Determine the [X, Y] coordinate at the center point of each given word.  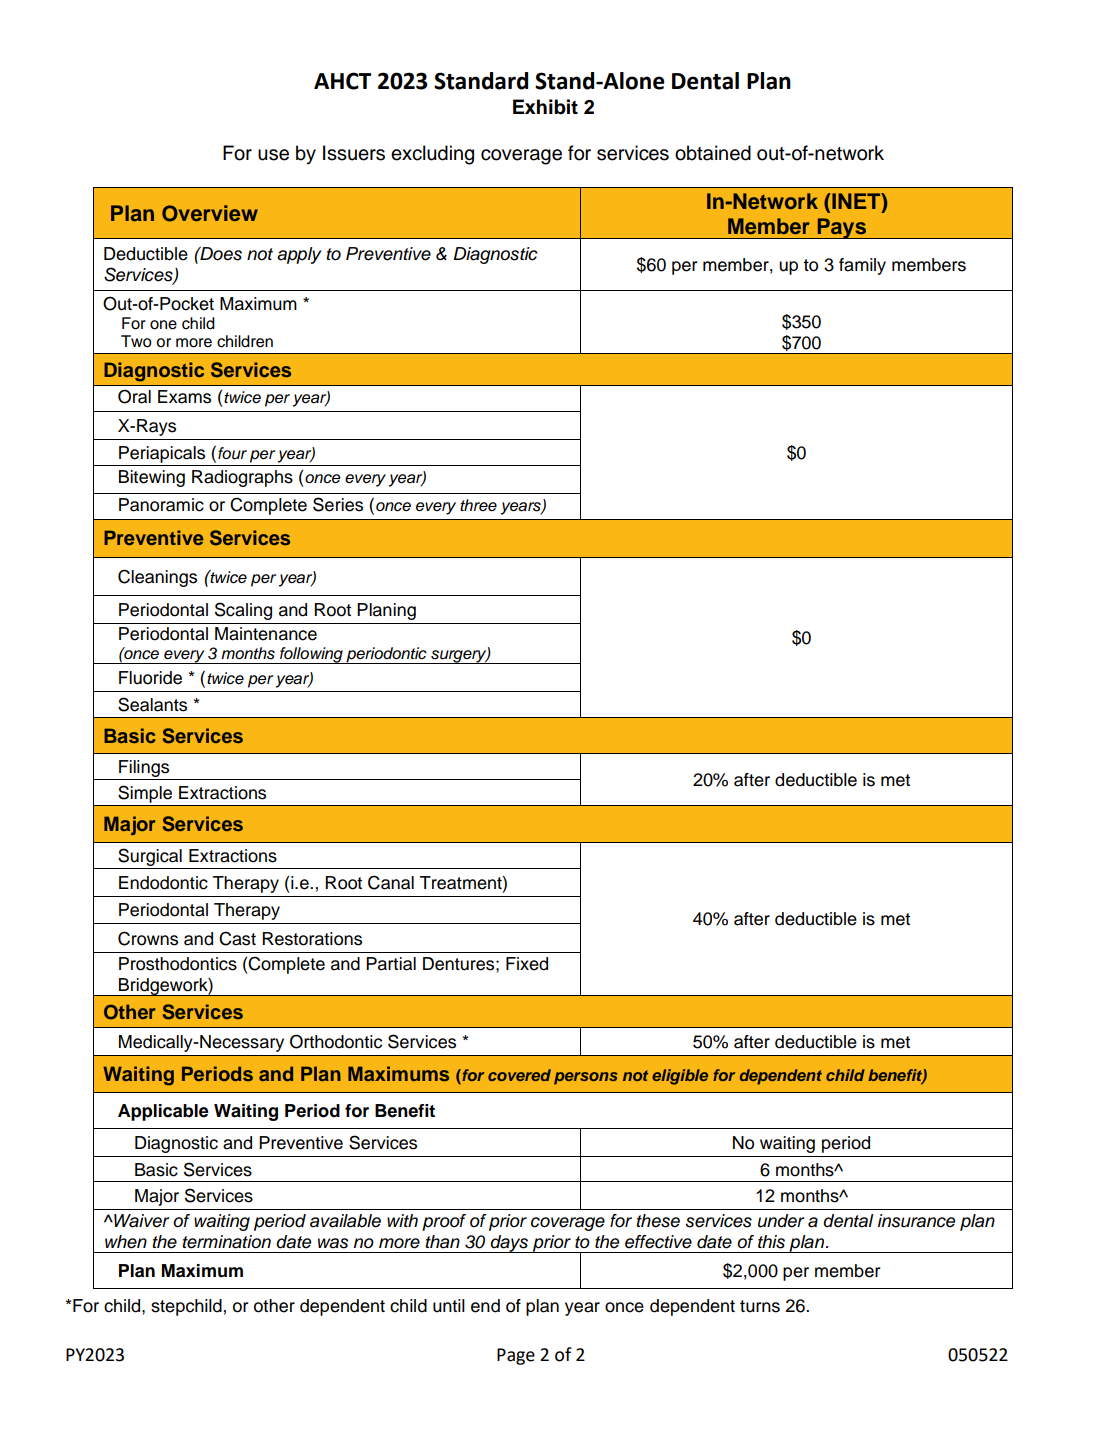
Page [516, 1356]
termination [226, 1242]
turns [760, 1306]
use [273, 155]
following [311, 655]
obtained [713, 153]
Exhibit [545, 107]
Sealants [152, 704]
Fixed [527, 964]
